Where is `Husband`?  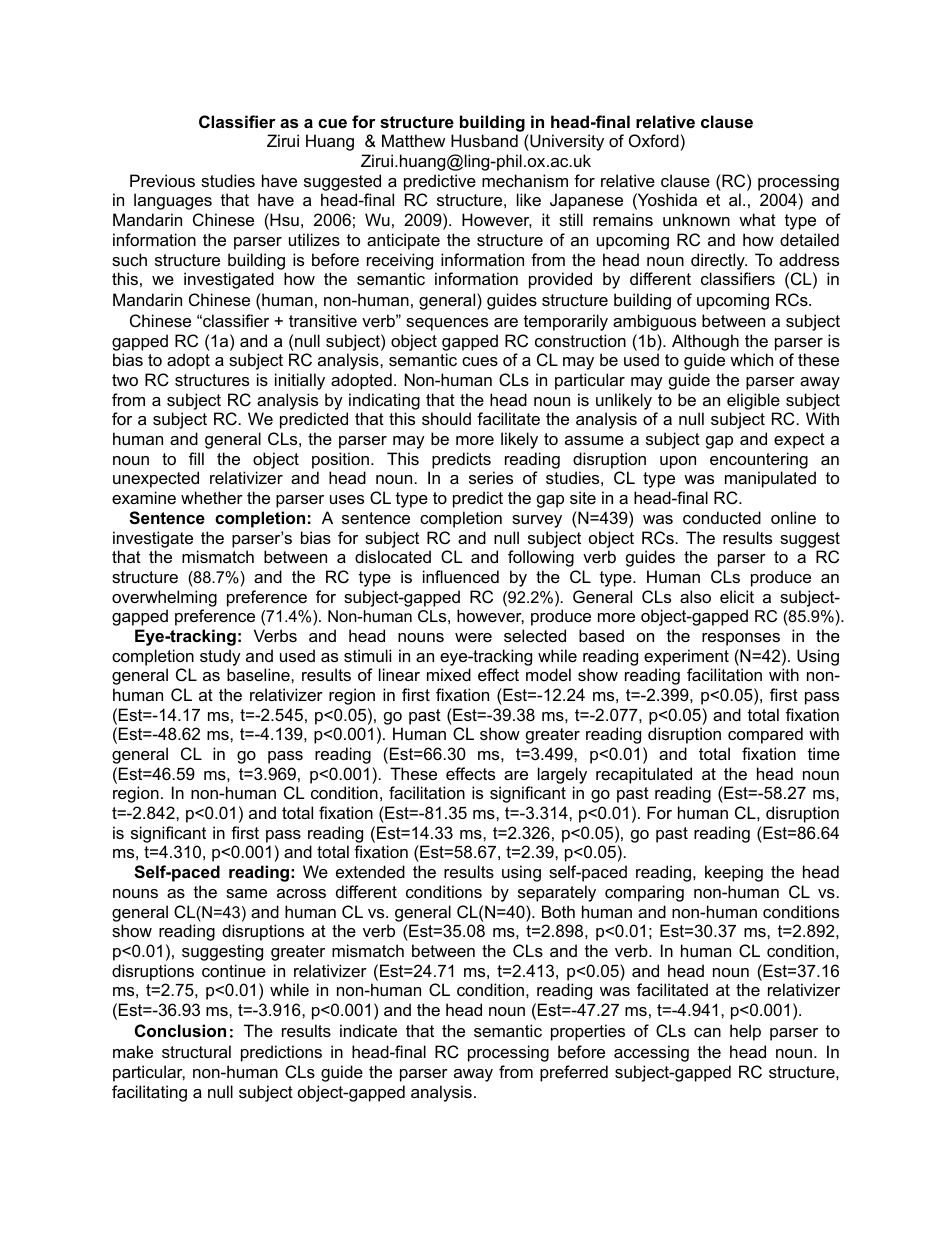
Husband is located at coordinates (484, 140).
